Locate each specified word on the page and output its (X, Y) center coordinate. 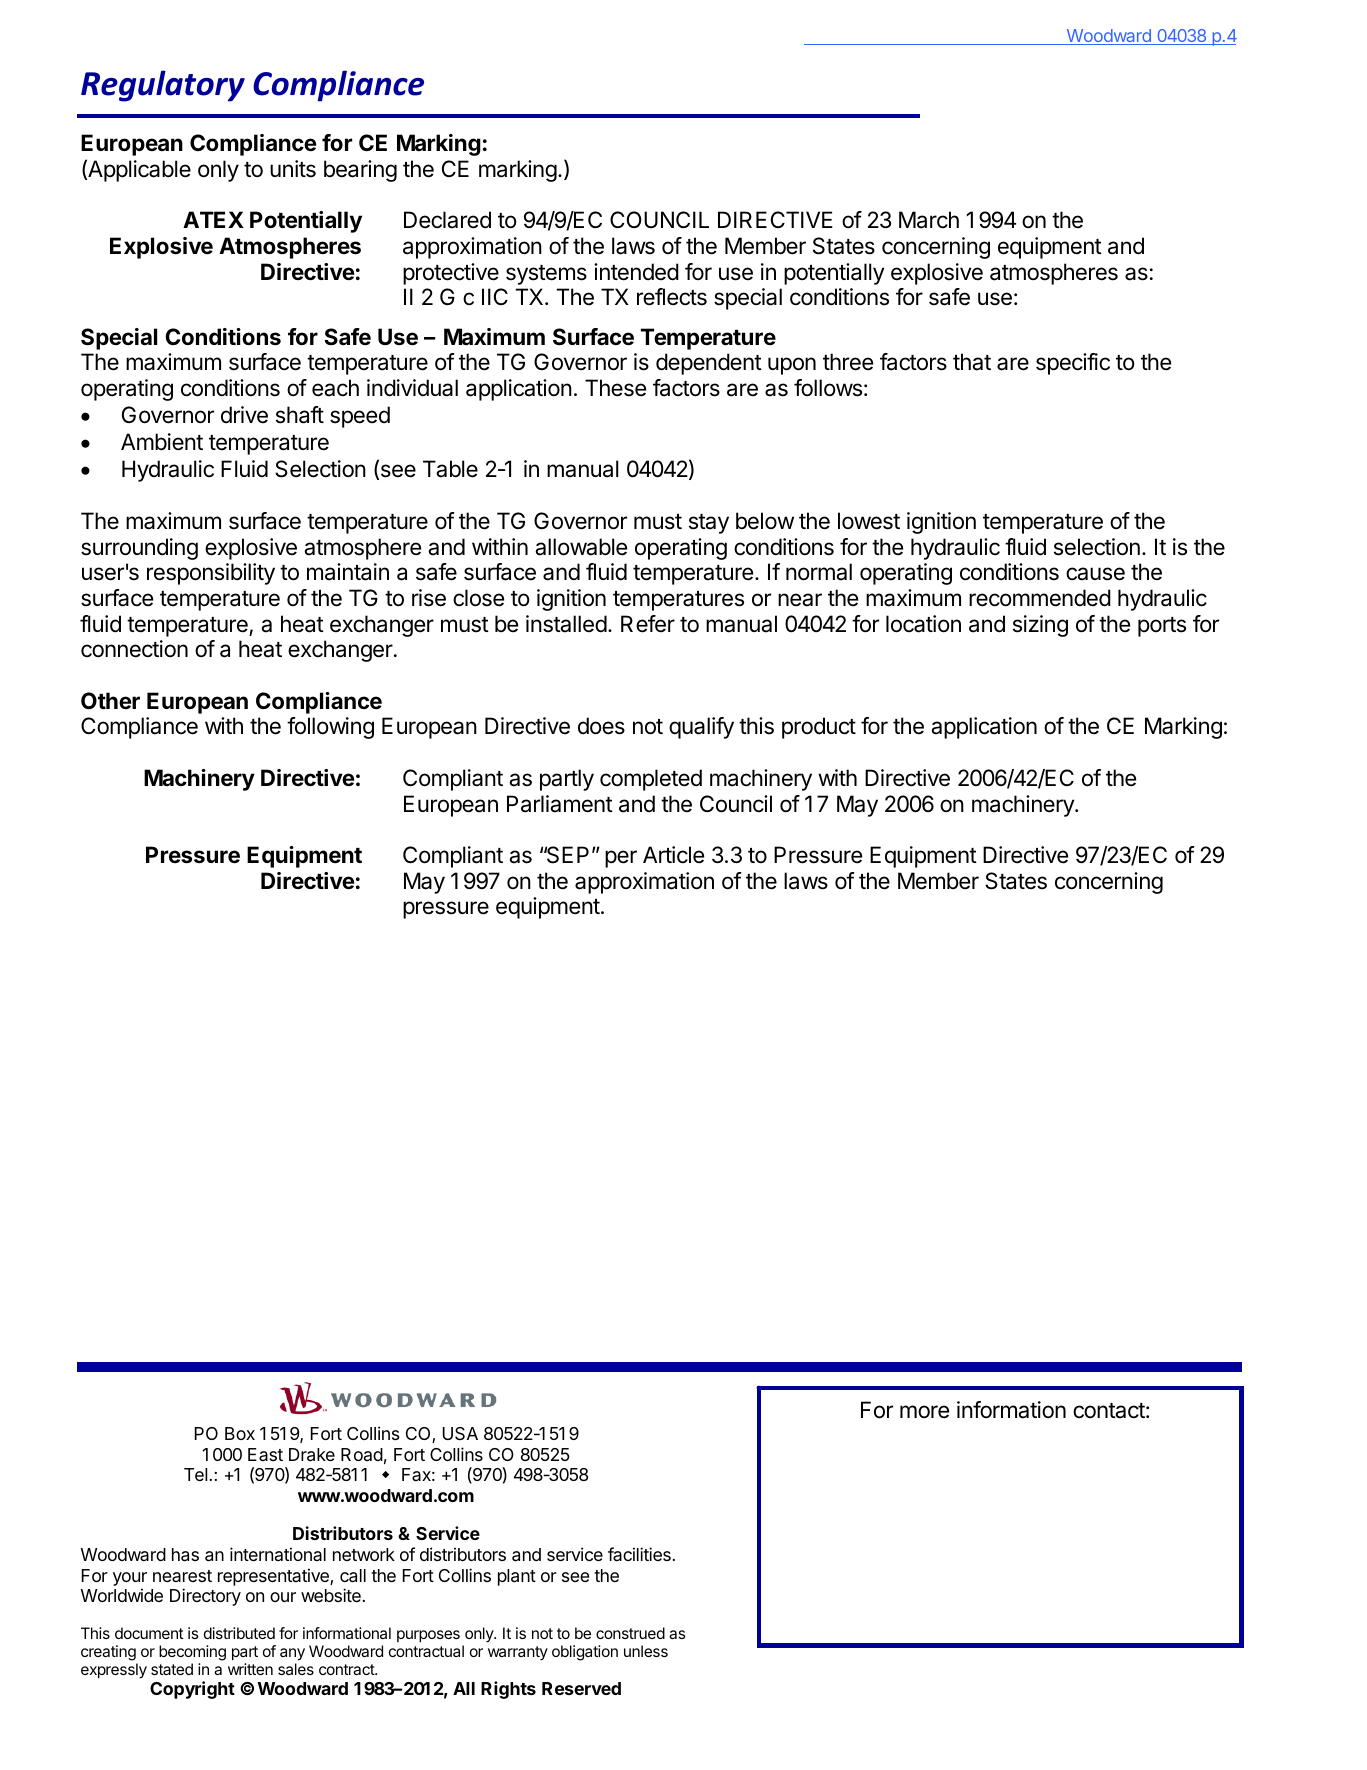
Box (240, 1433)
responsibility (211, 574)
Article (673, 855)
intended (636, 272)
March (929, 220)
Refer (648, 624)
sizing (1040, 626)
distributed (239, 1633)
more (924, 1412)
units (293, 169)
